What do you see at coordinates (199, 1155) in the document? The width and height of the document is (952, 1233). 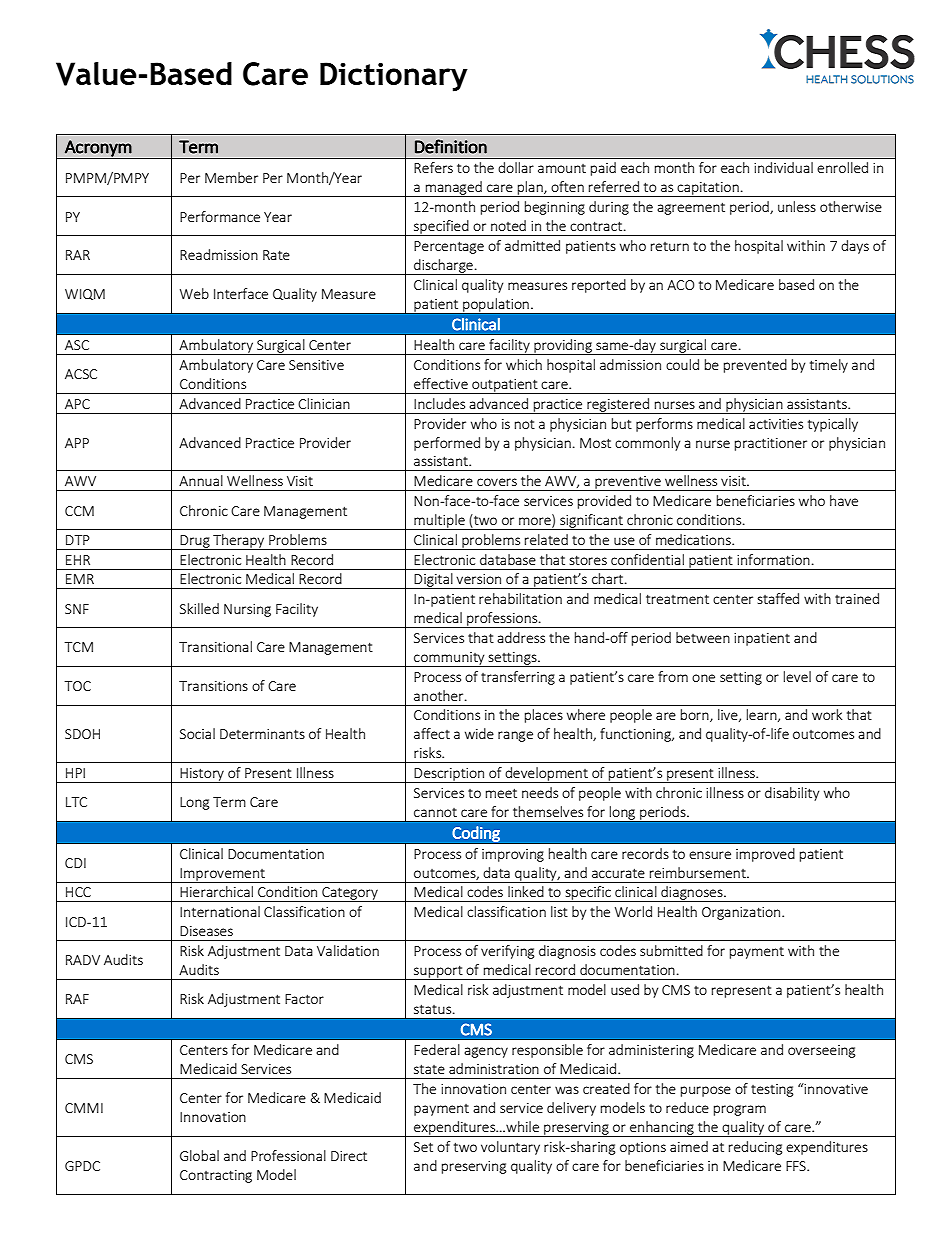 I see `Global` at bounding box center [199, 1155].
